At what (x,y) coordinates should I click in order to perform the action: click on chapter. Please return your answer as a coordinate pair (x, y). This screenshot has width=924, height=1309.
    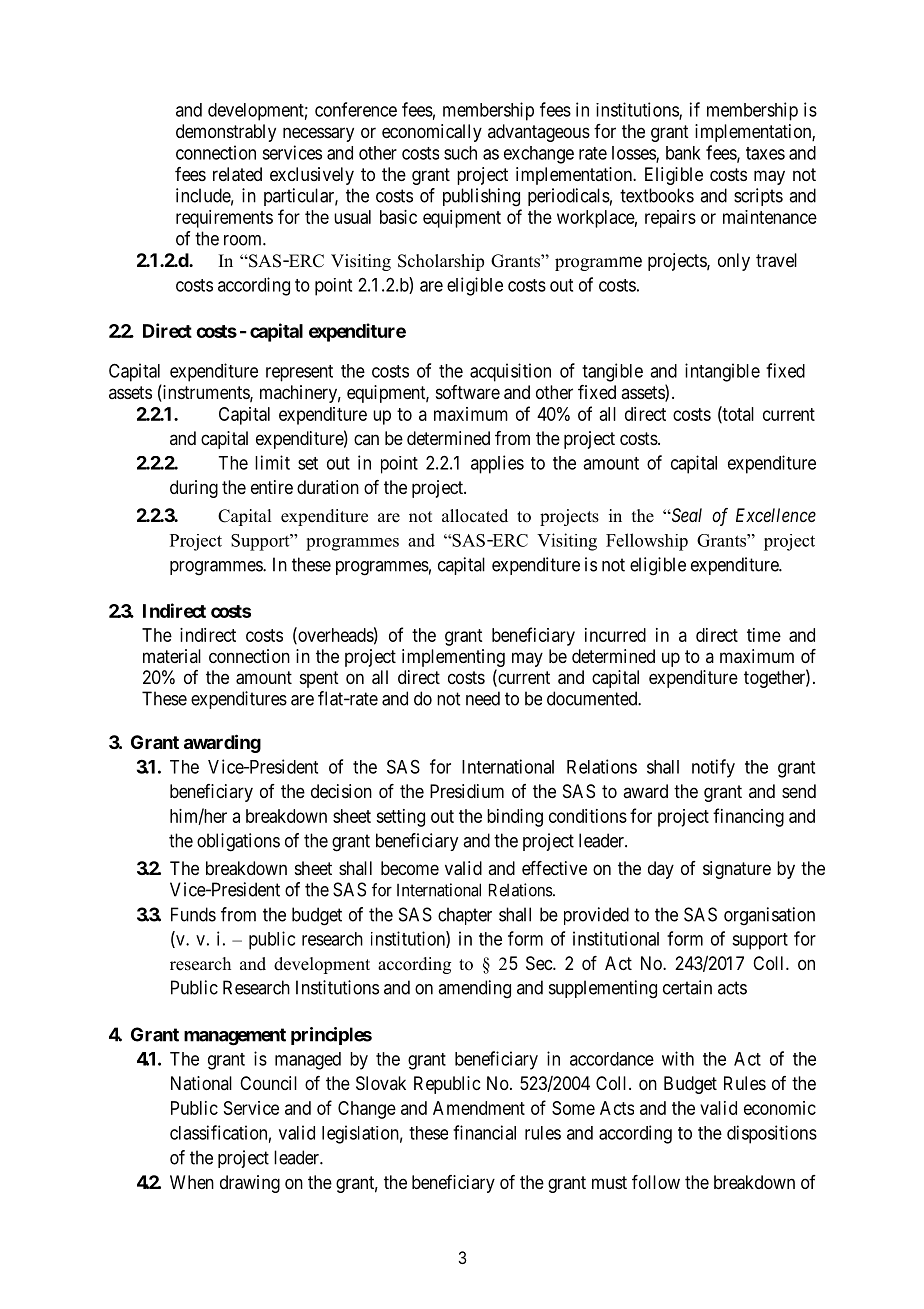
    Looking at the image, I should click on (465, 916).
